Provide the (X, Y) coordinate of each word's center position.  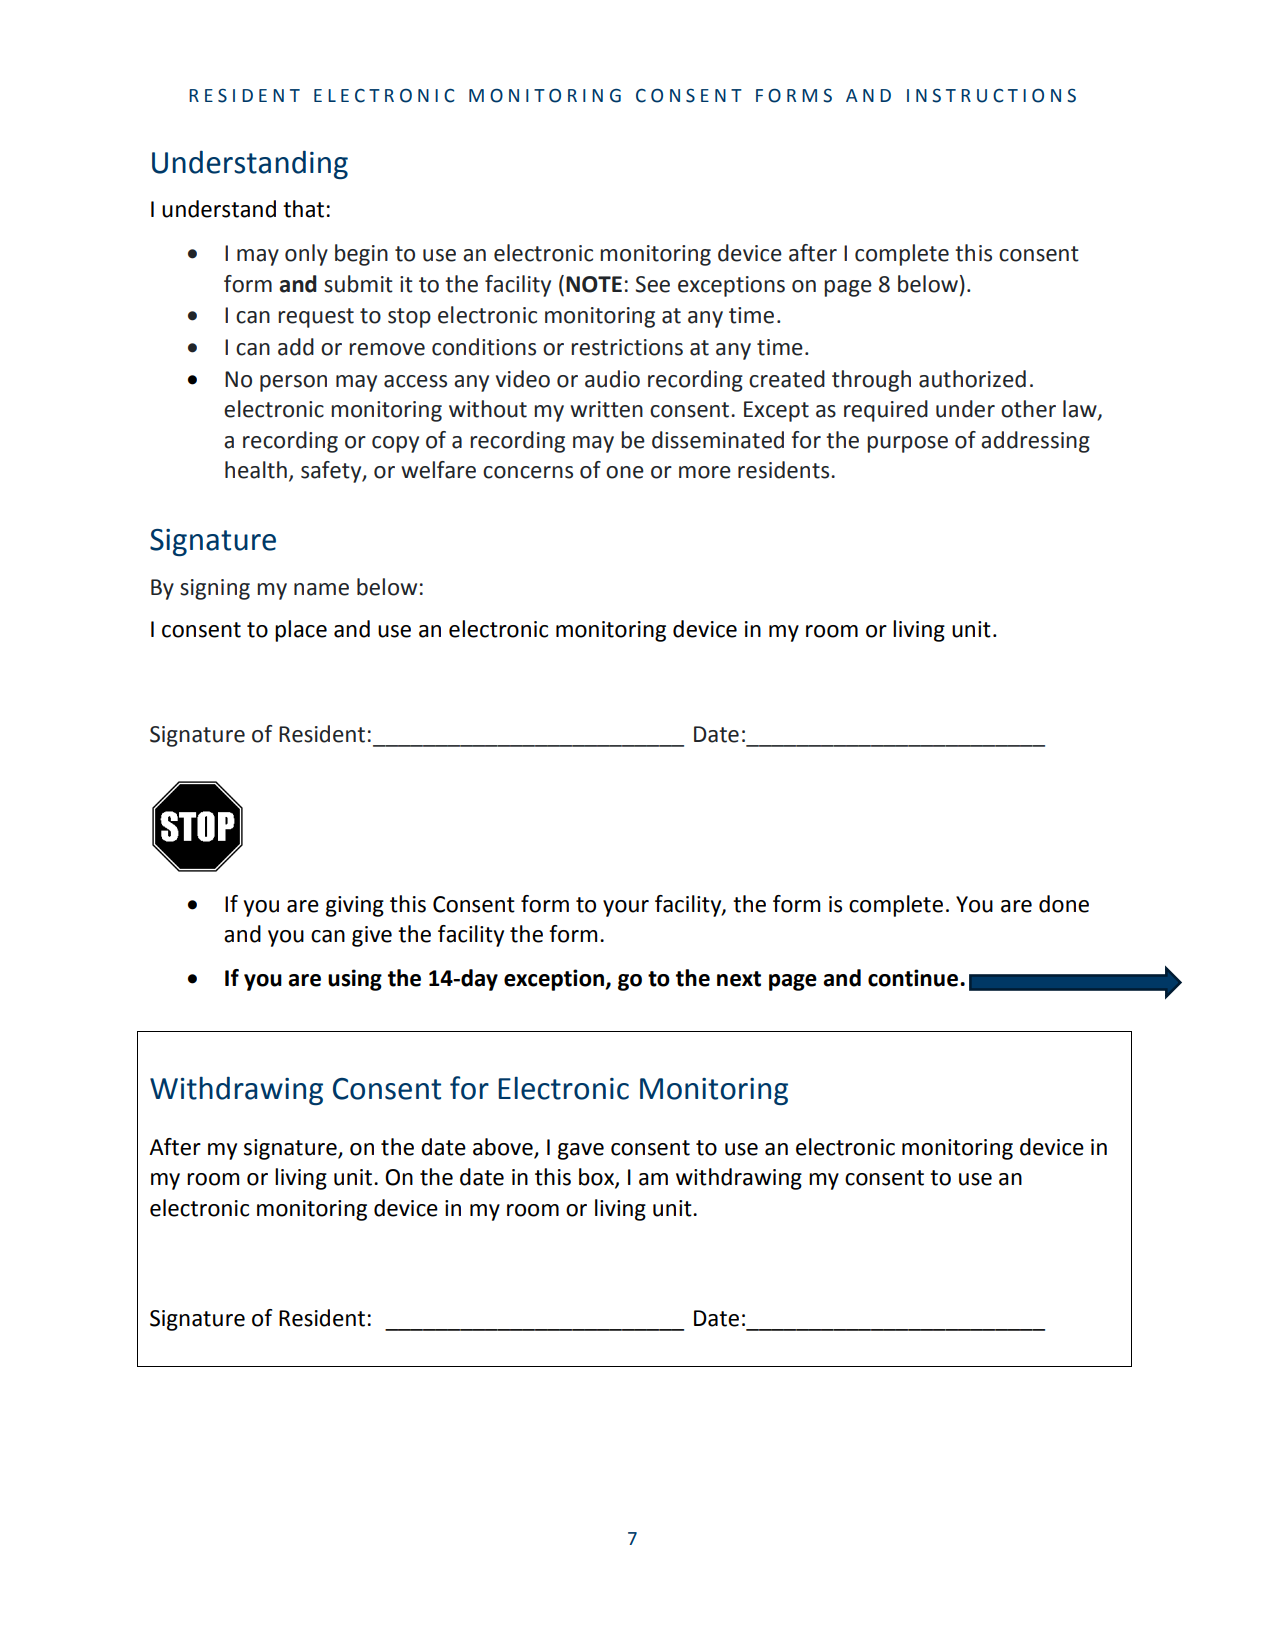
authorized (972, 379)
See (653, 284)
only (306, 255)
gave (581, 1151)
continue (913, 978)
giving (355, 906)
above (504, 1148)
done (1064, 904)
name (321, 589)
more (705, 472)
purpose (907, 444)
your (626, 908)
